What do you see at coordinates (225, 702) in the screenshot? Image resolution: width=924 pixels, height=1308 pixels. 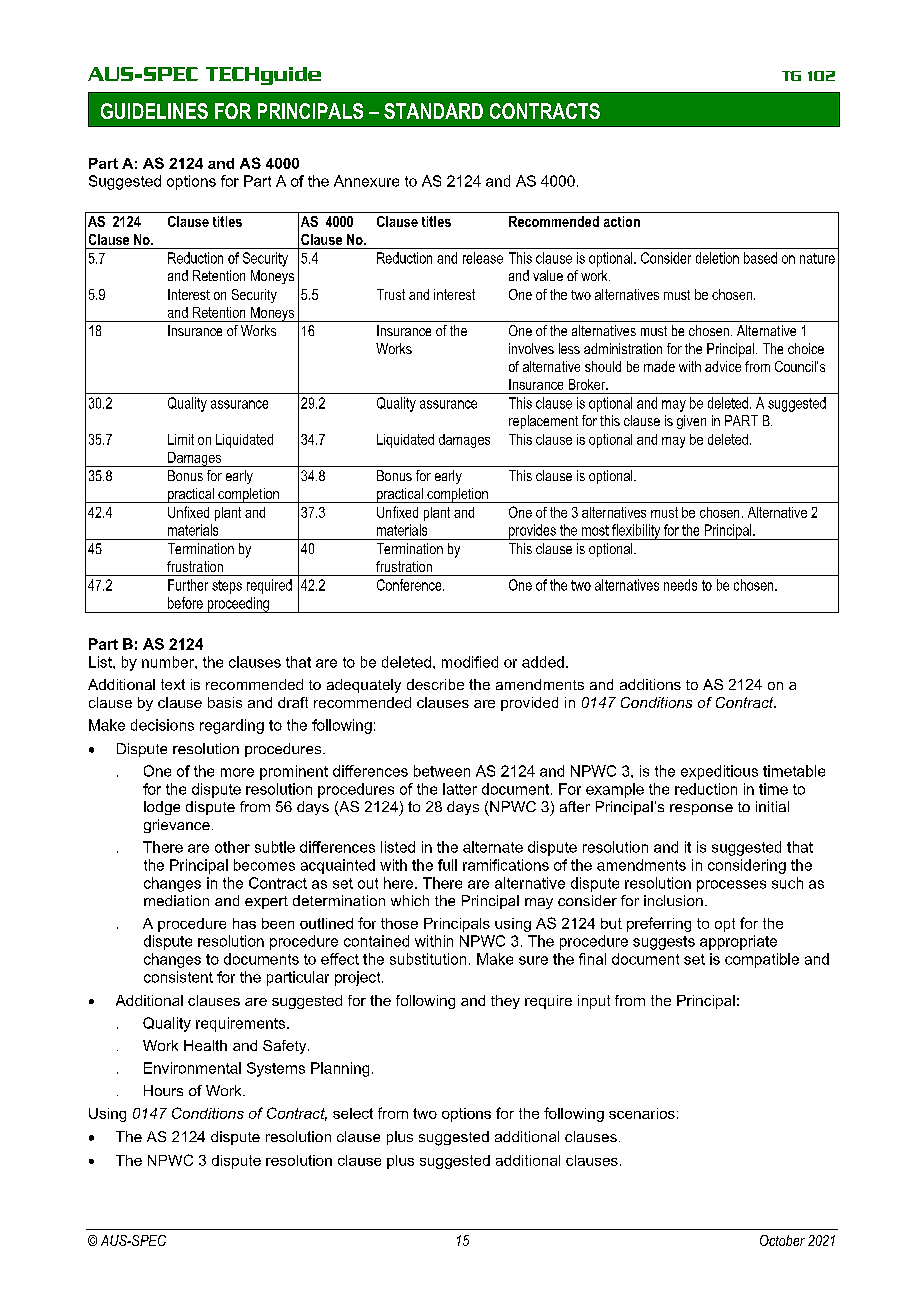 I see `basis` at bounding box center [225, 702].
